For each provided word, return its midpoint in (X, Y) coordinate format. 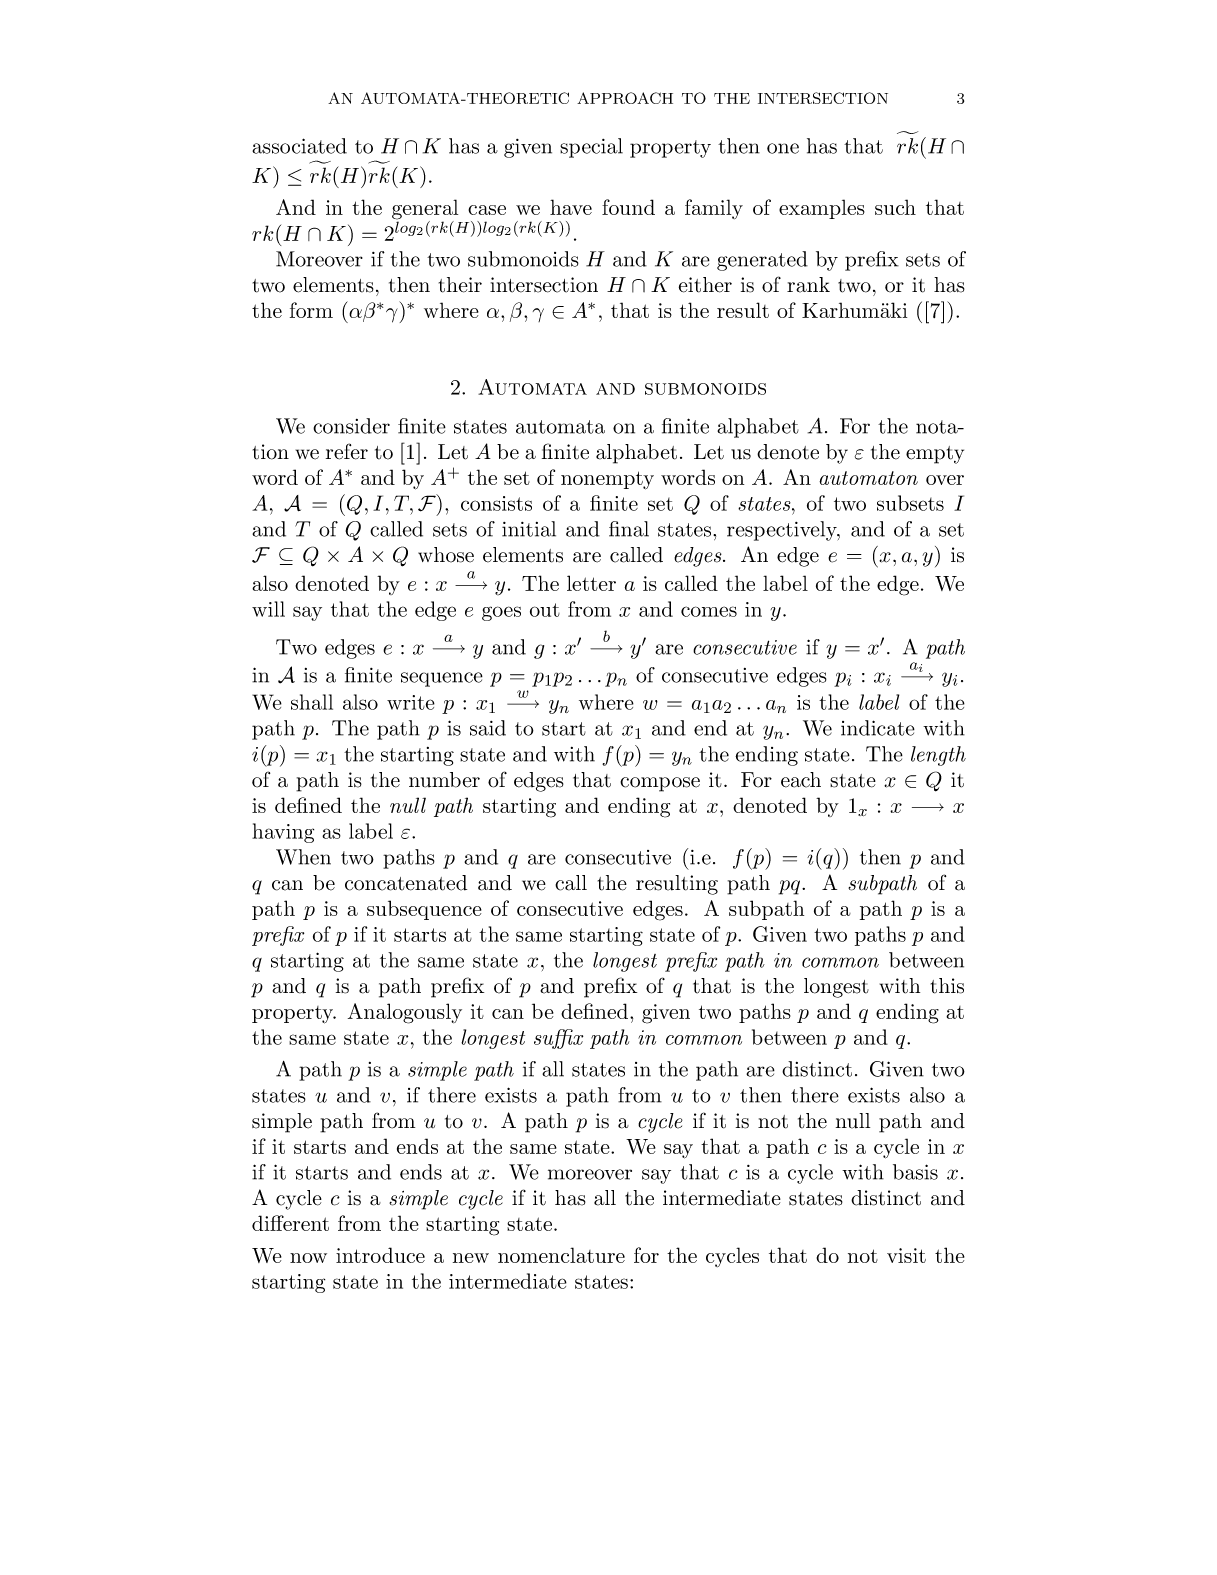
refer (347, 451)
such (895, 207)
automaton (868, 478)
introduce (380, 1255)
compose (660, 784)
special (591, 148)
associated (299, 146)
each (801, 780)
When (303, 857)
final (629, 529)
